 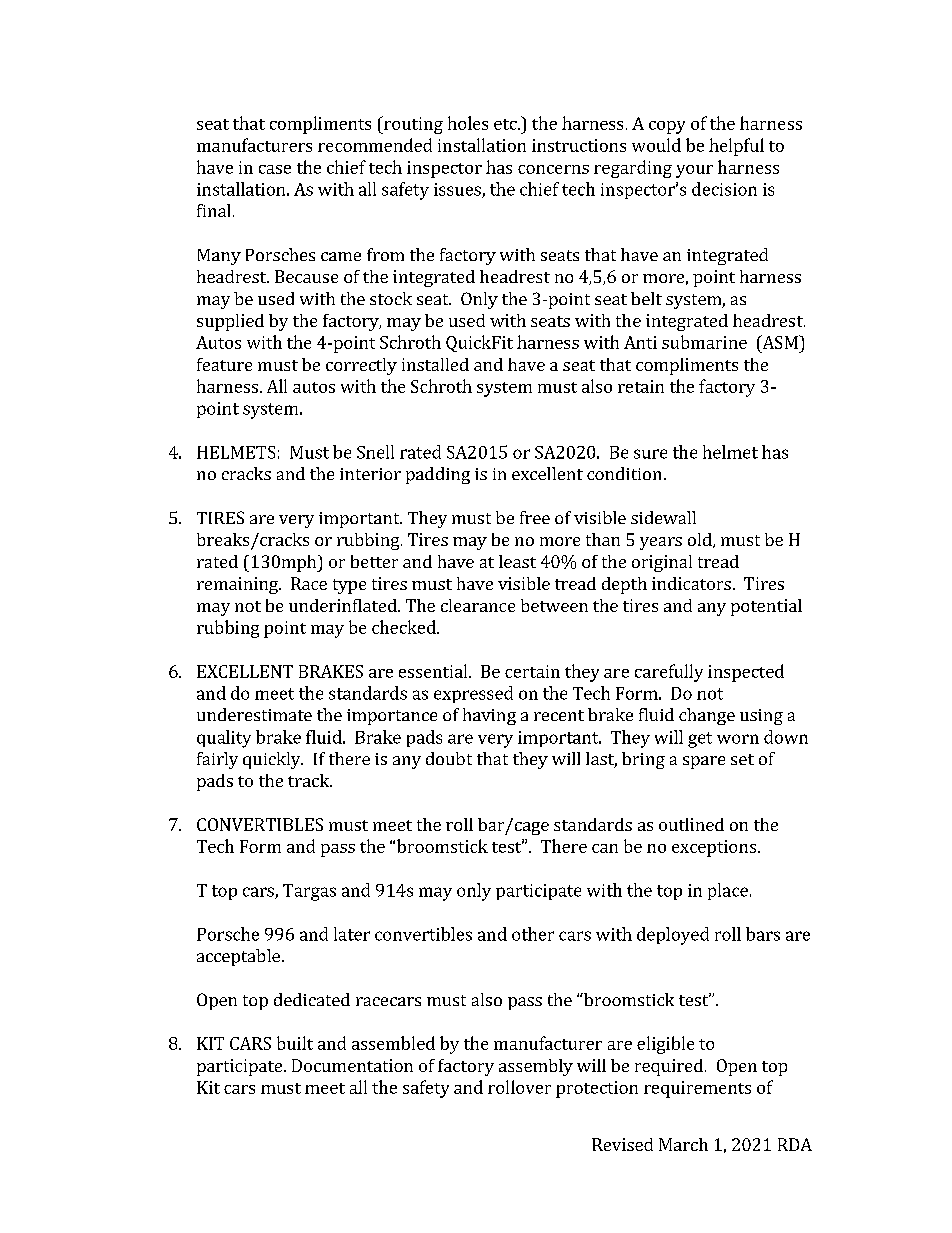 What do you see at coordinates (736, 147) in the page?
I see `helpful` at bounding box center [736, 147].
